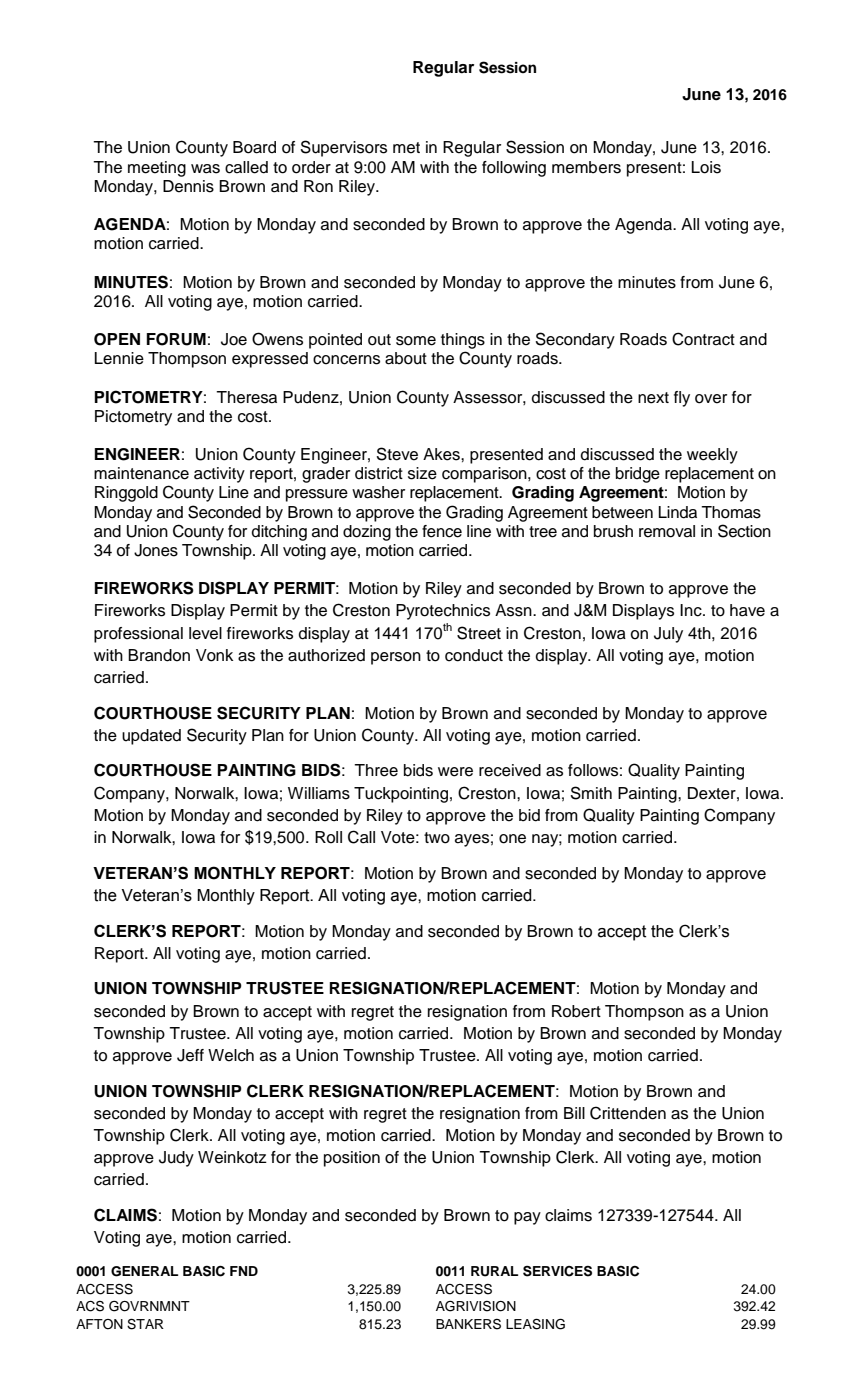  Describe the element at coordinates (157, 169) in the screenshot. I see `meeting` at that location.
